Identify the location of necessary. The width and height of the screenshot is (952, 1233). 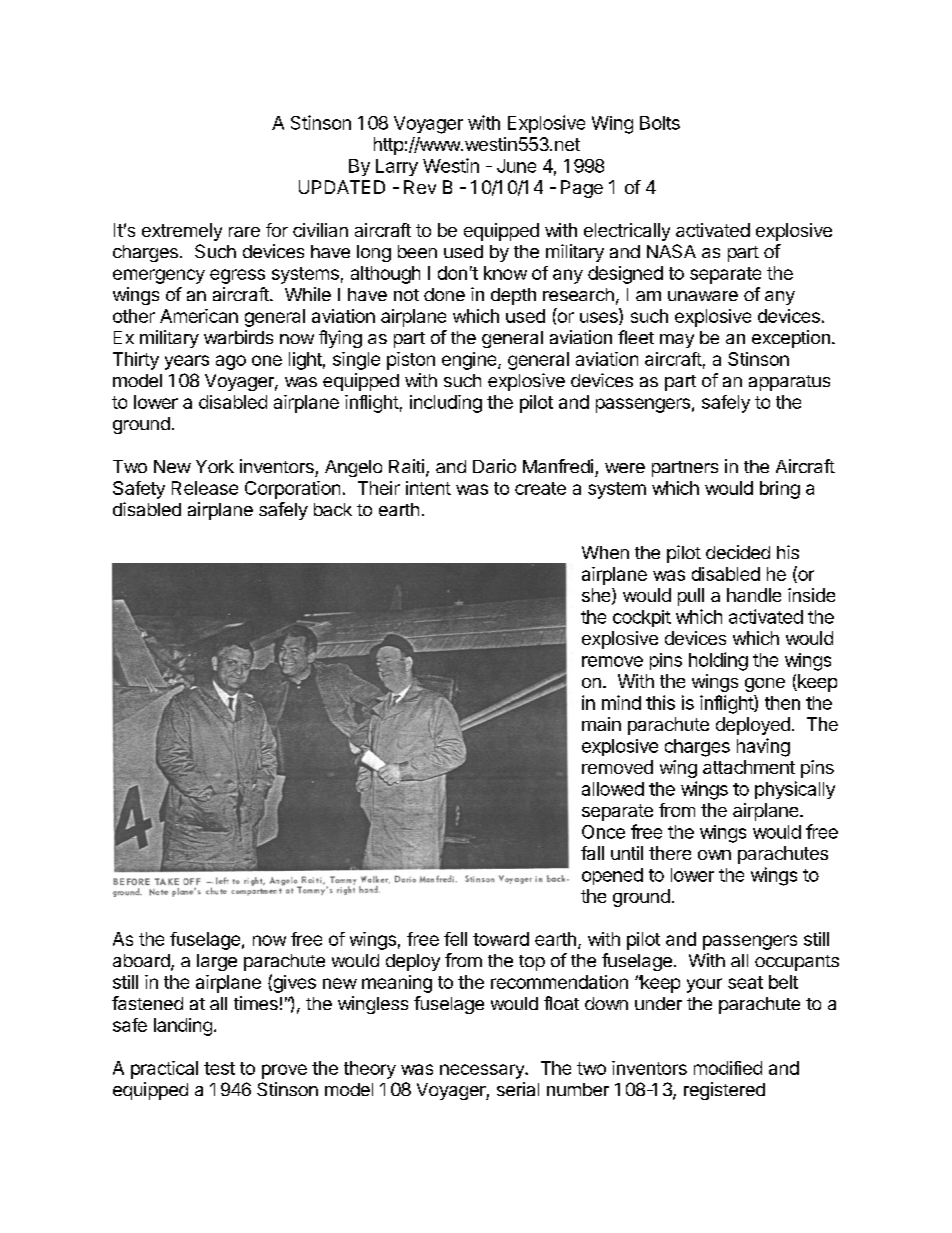
(483, 1071).
